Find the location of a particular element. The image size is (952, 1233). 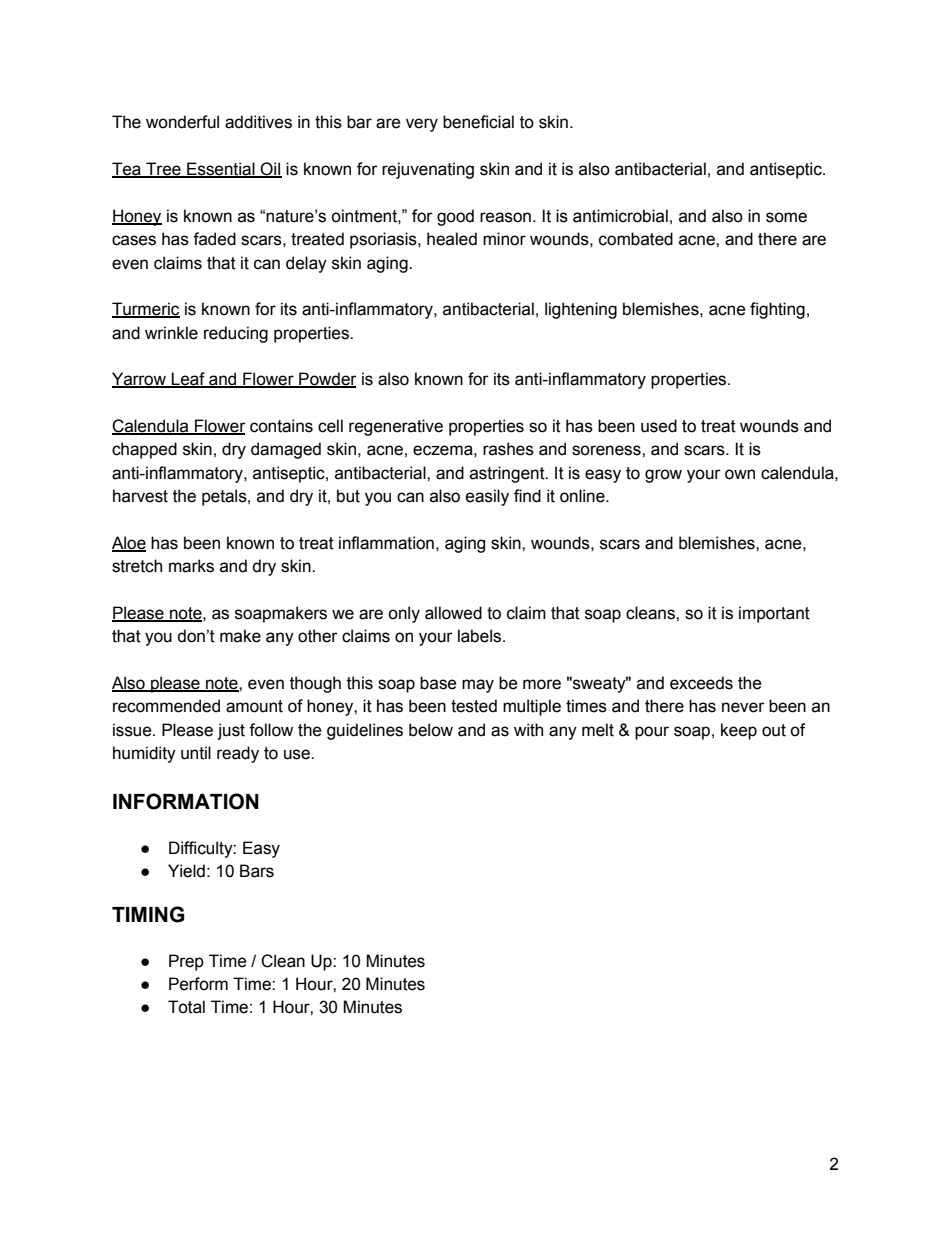

Leaf is located at coordinates (188, 380).
